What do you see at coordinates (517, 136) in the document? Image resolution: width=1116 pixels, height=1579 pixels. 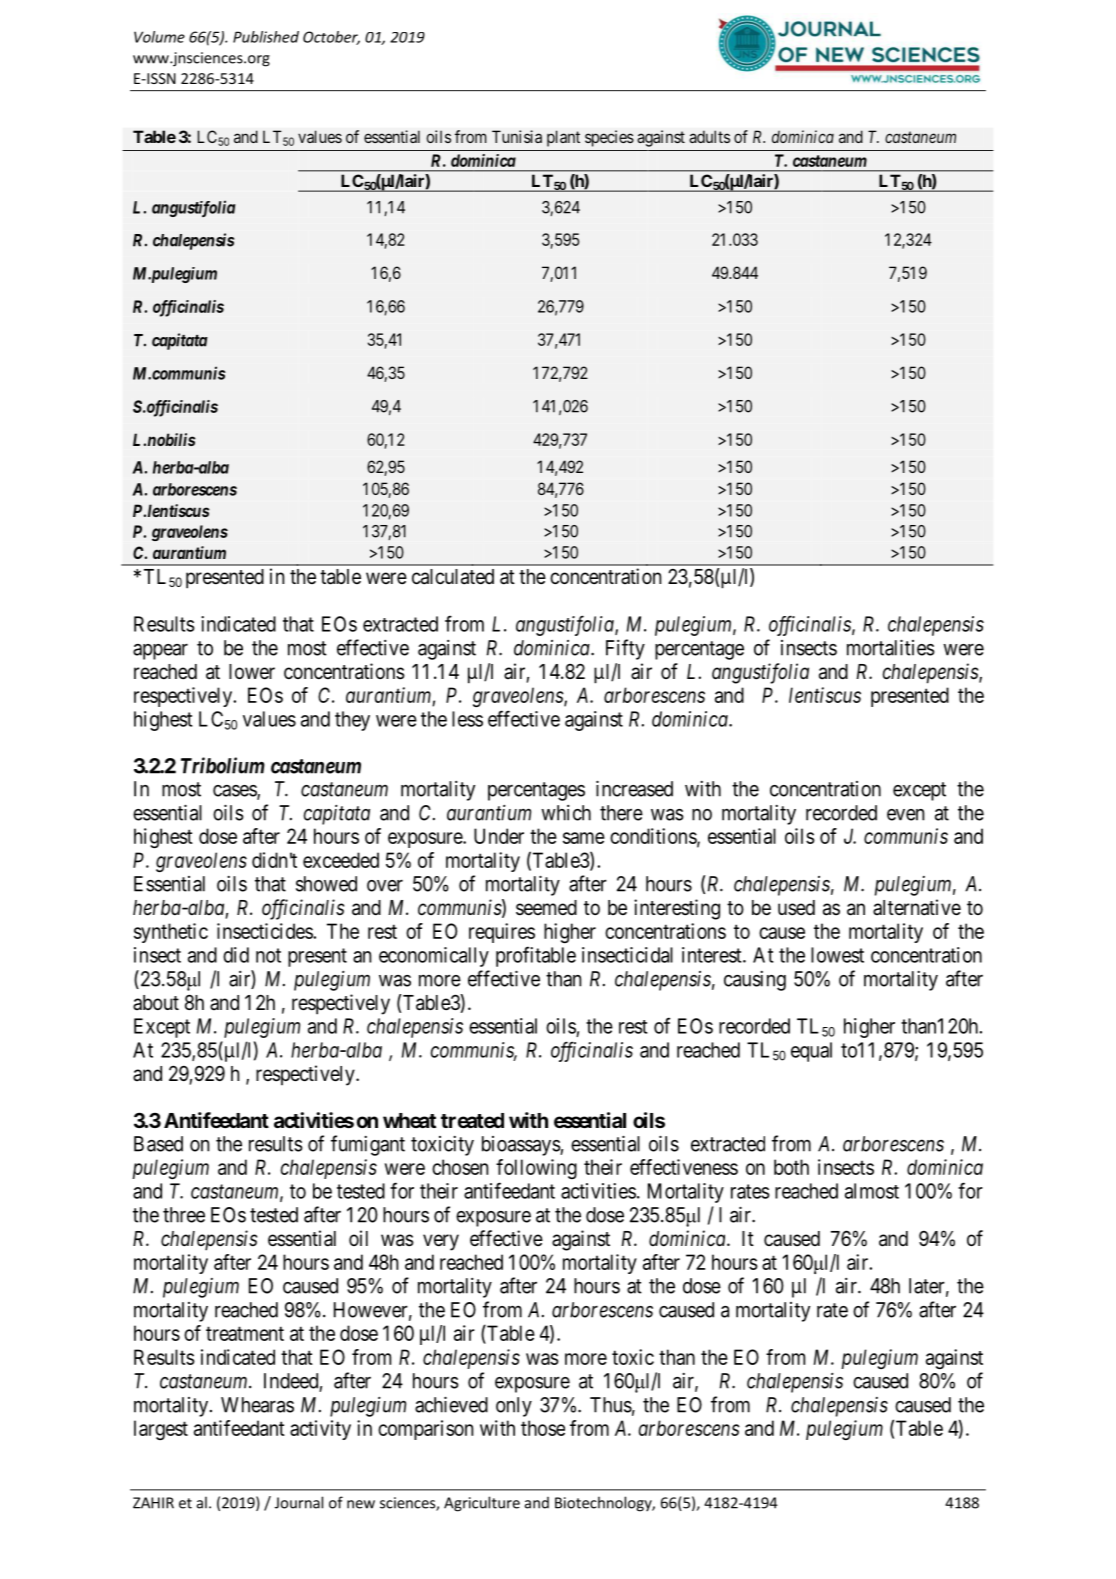 I see `Tunisia` at bounding box center [517, 136].
